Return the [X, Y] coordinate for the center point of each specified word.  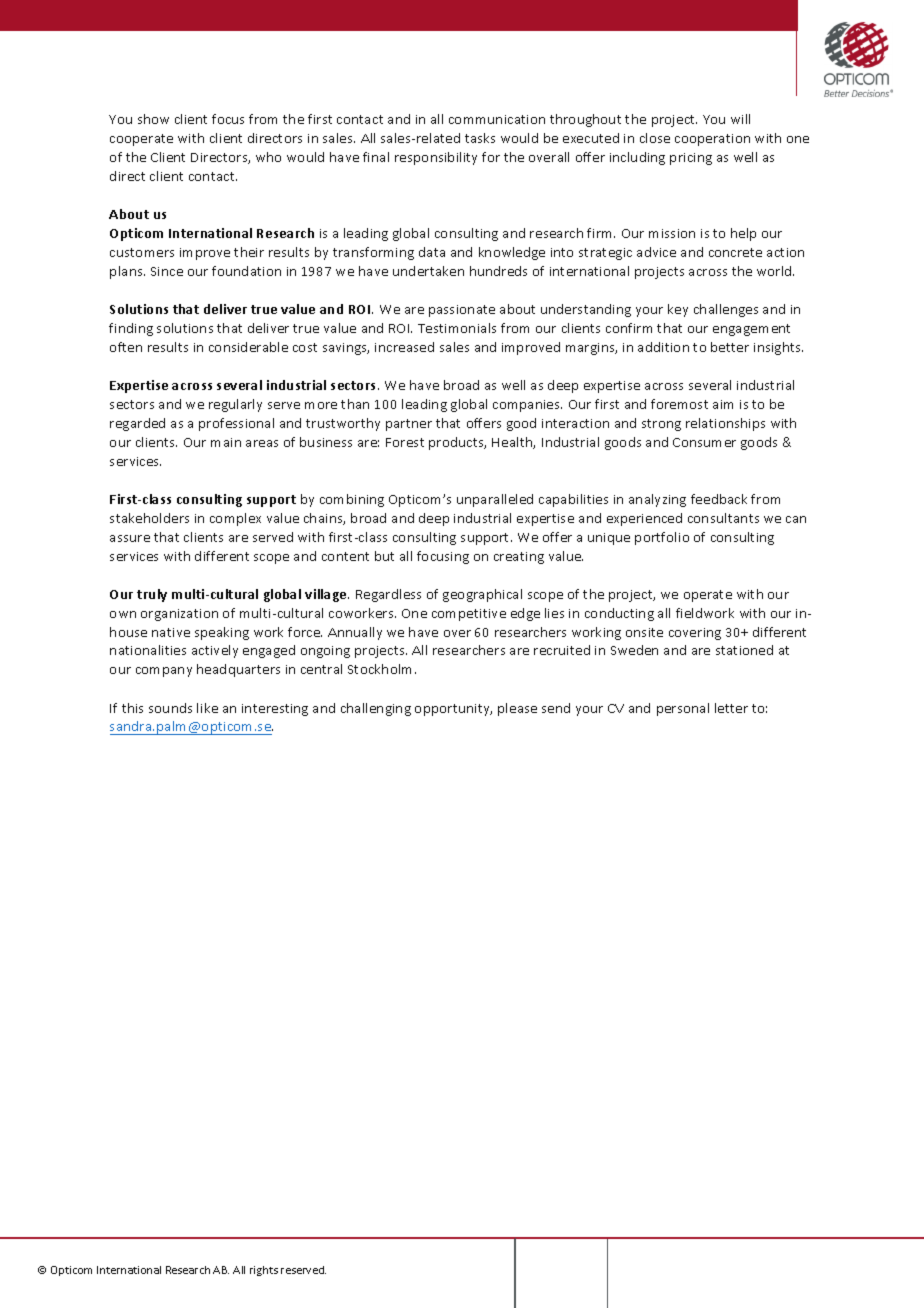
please [517, 709]
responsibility [436, 158]
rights [264, 1271]
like [207, 708]
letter [731, 708]
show [153, 119]
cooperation [712, 140]
